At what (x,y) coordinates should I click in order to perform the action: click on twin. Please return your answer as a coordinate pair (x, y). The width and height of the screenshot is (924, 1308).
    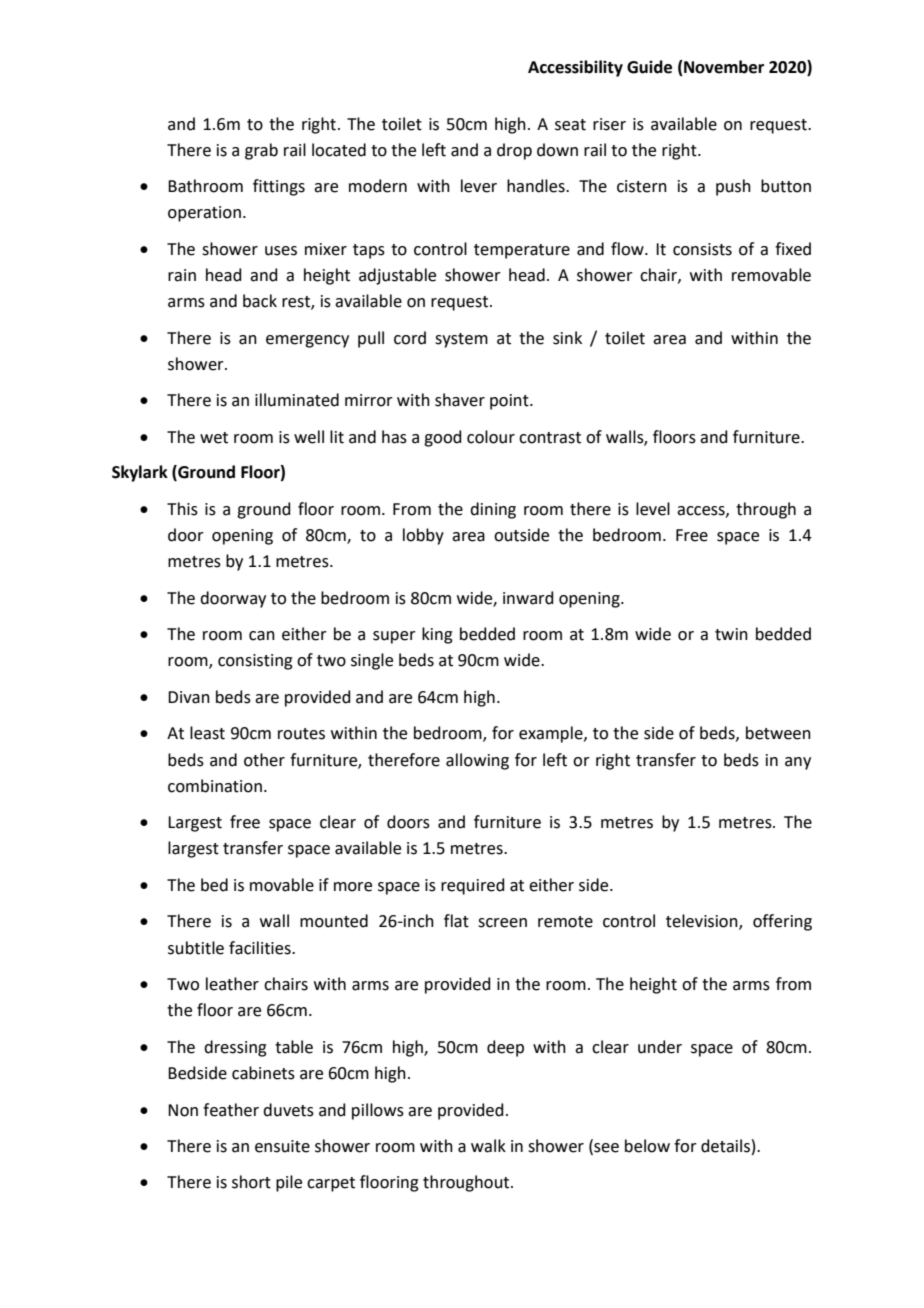
    Looking at the image, I should click on (731, 634).
